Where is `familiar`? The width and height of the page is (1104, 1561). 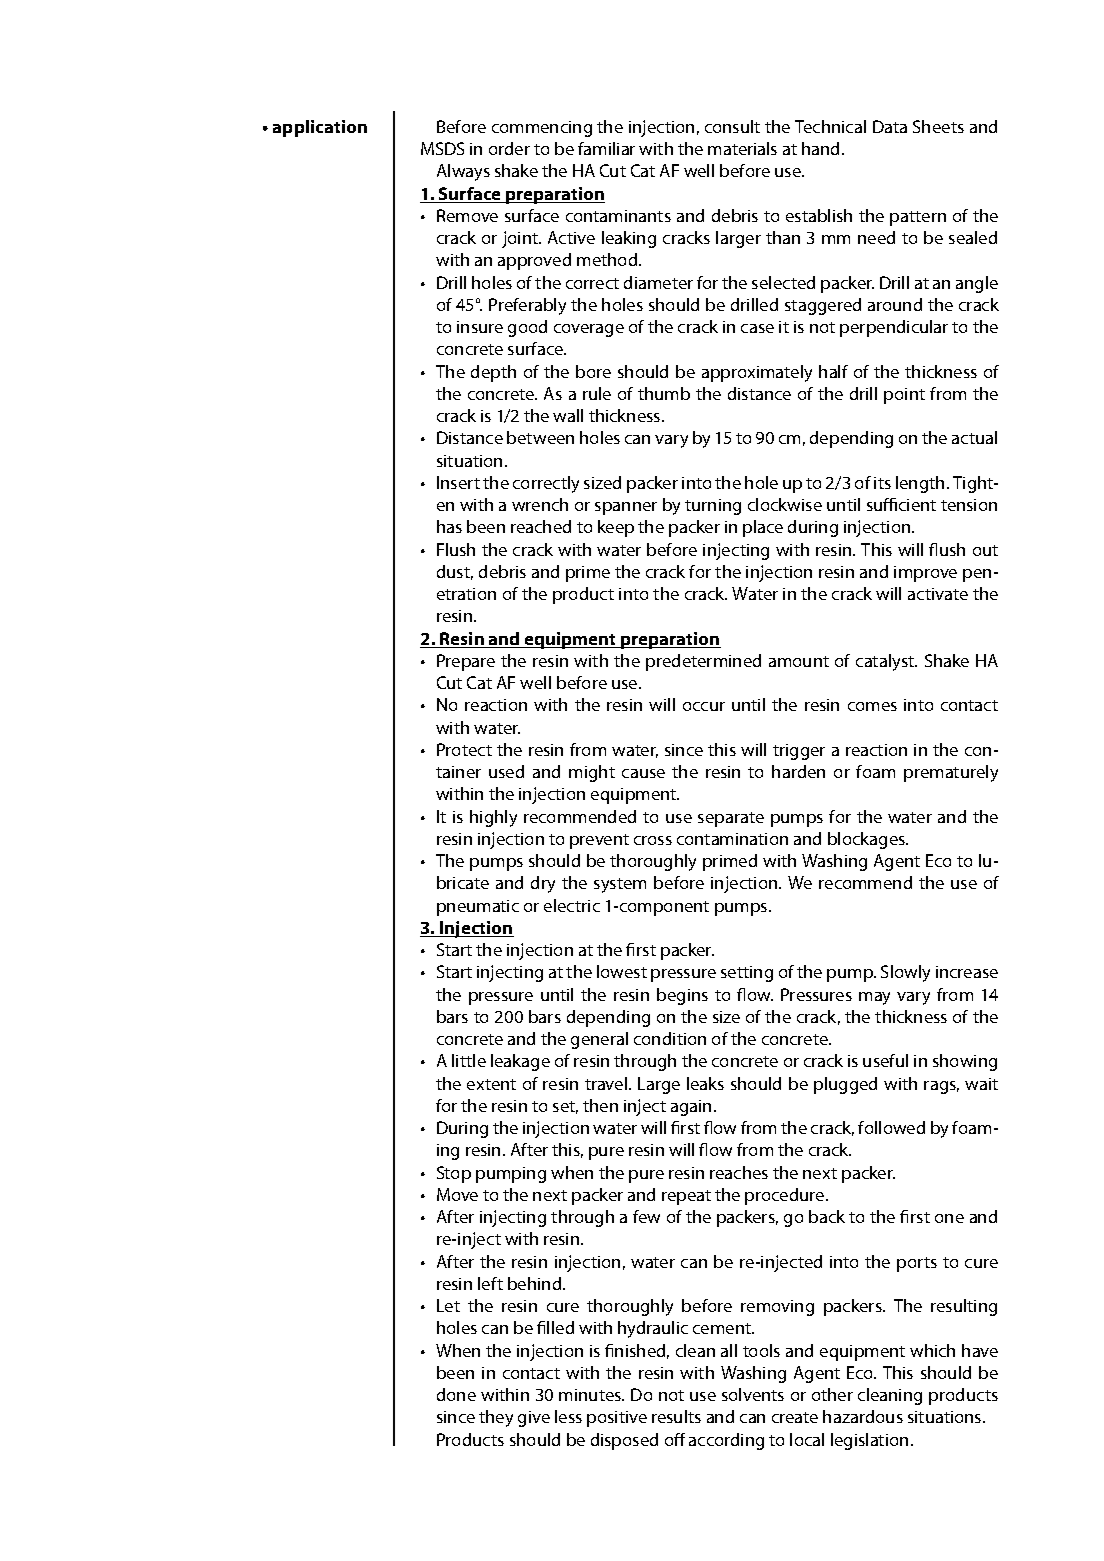
familiar is located at coordinates (606, 148).
